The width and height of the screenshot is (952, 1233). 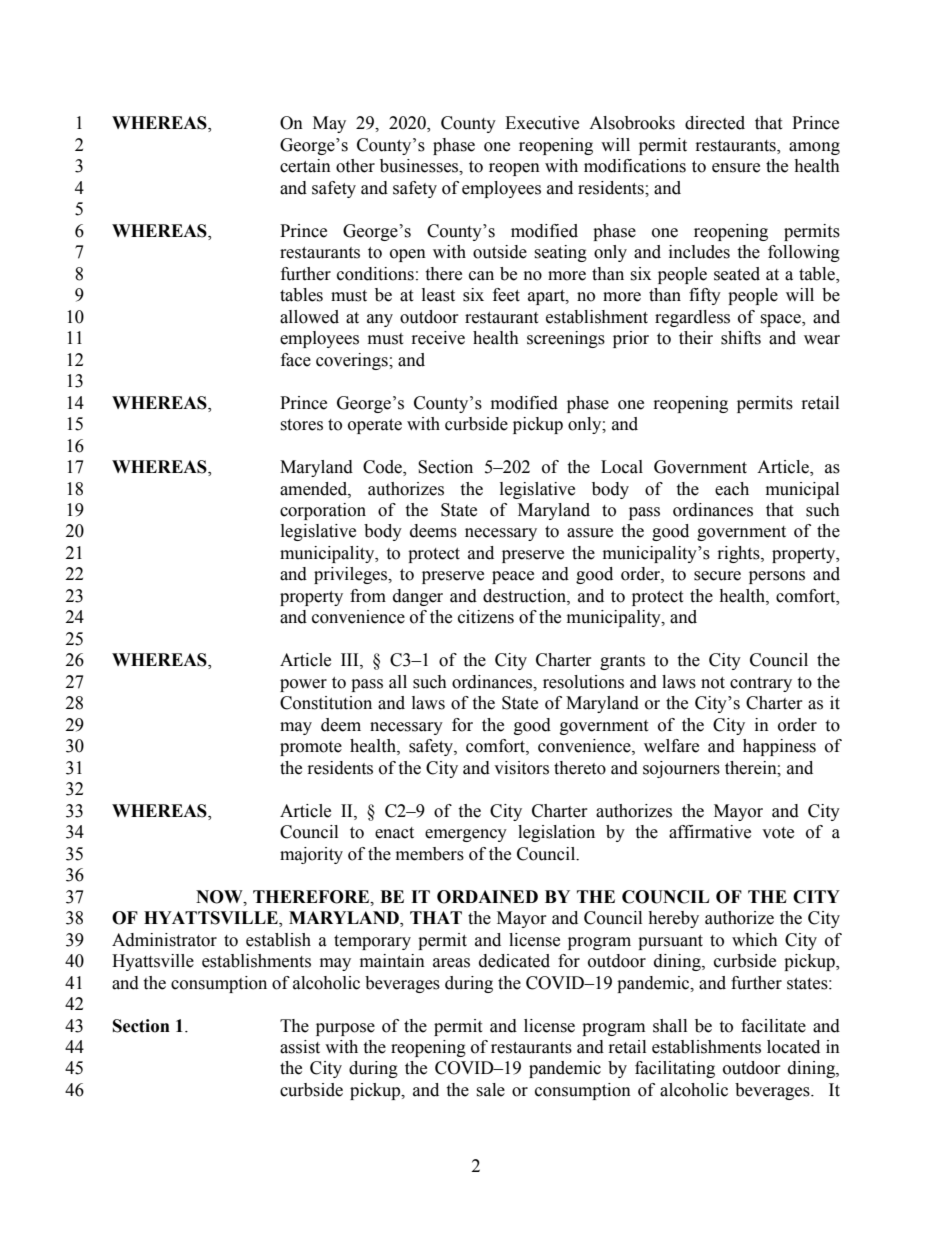 I want to click on assist, so click(x=300, y=1047).
